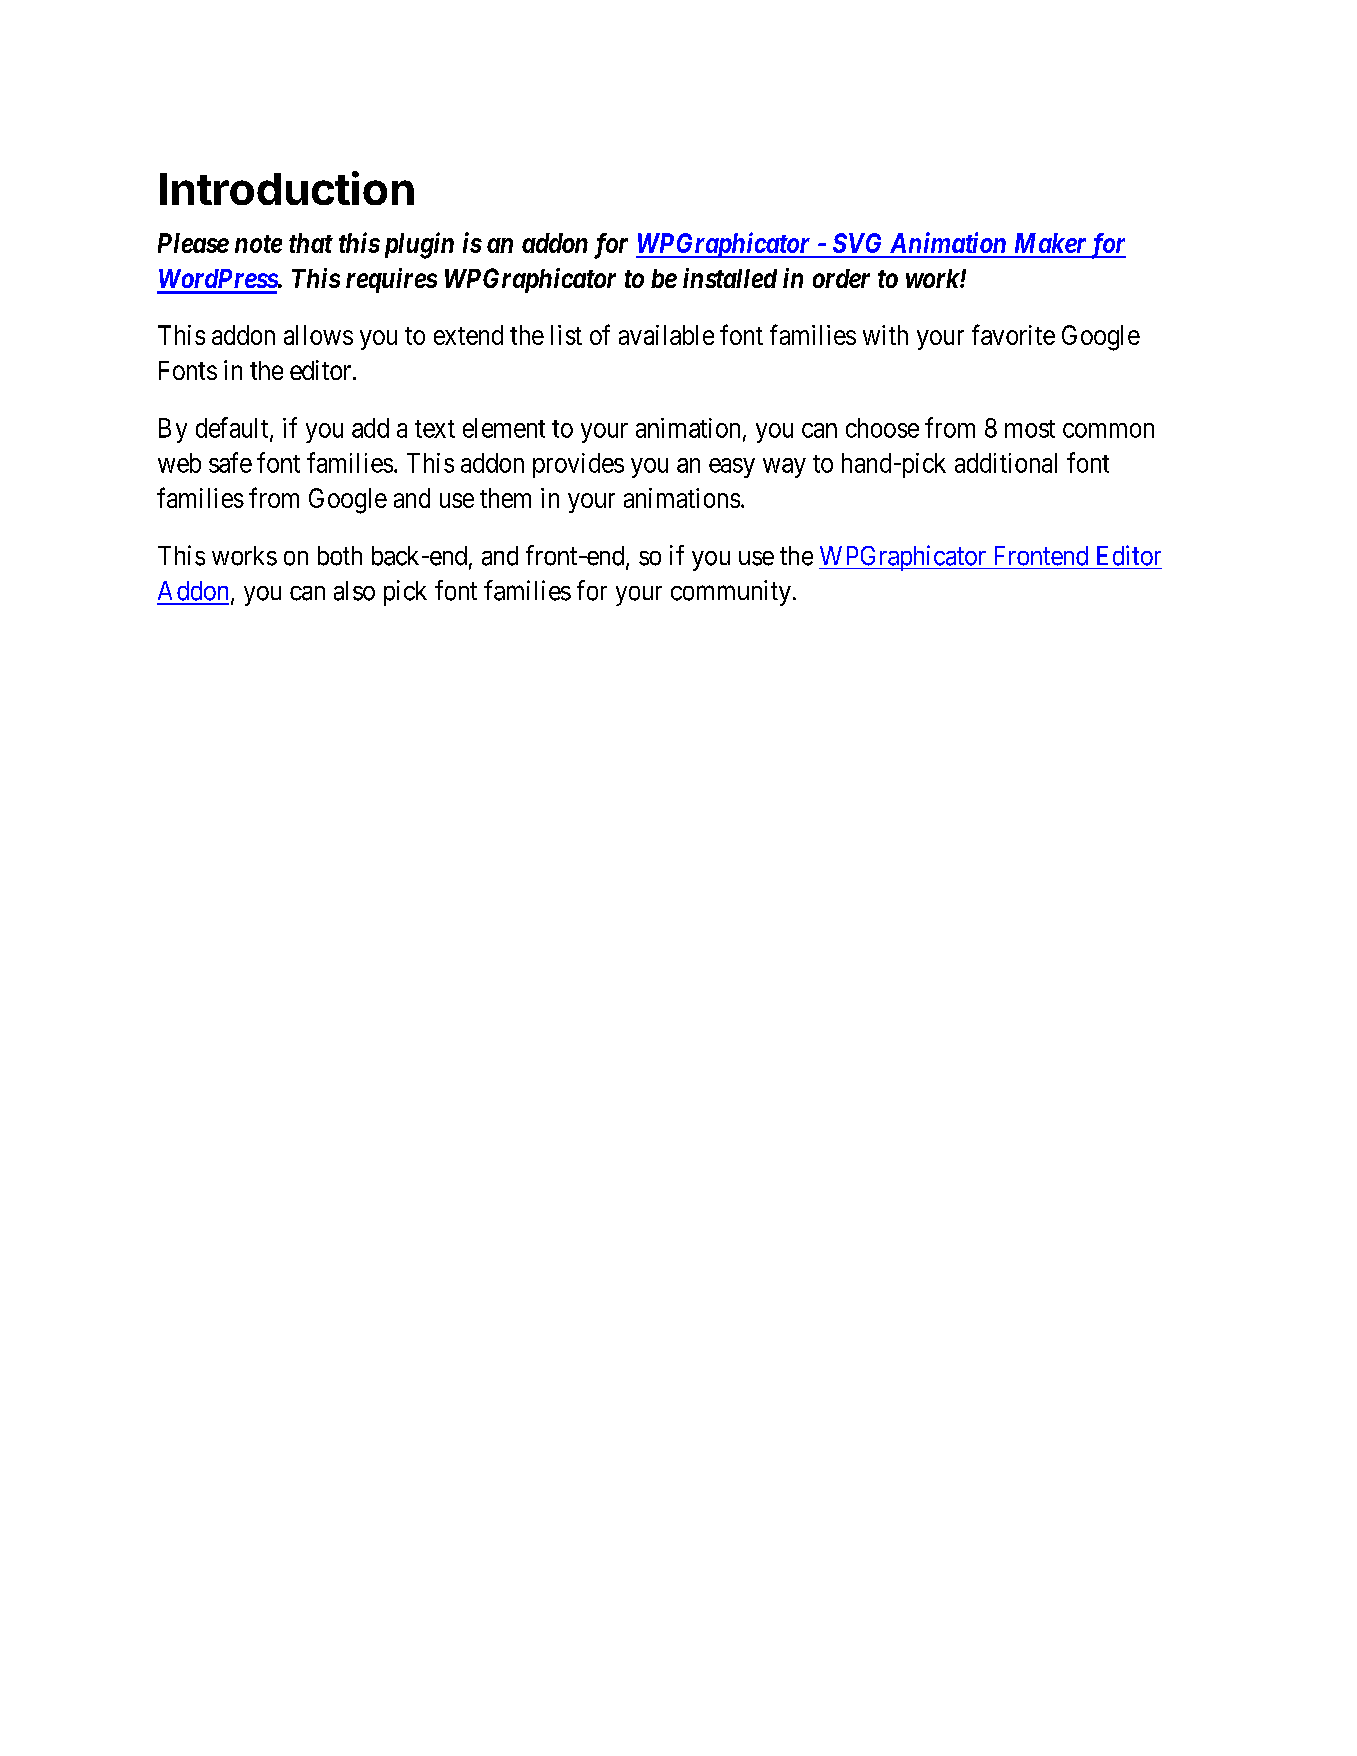  Describe the element at coordinates (354, 591) in the image. I see `also` at that location.
